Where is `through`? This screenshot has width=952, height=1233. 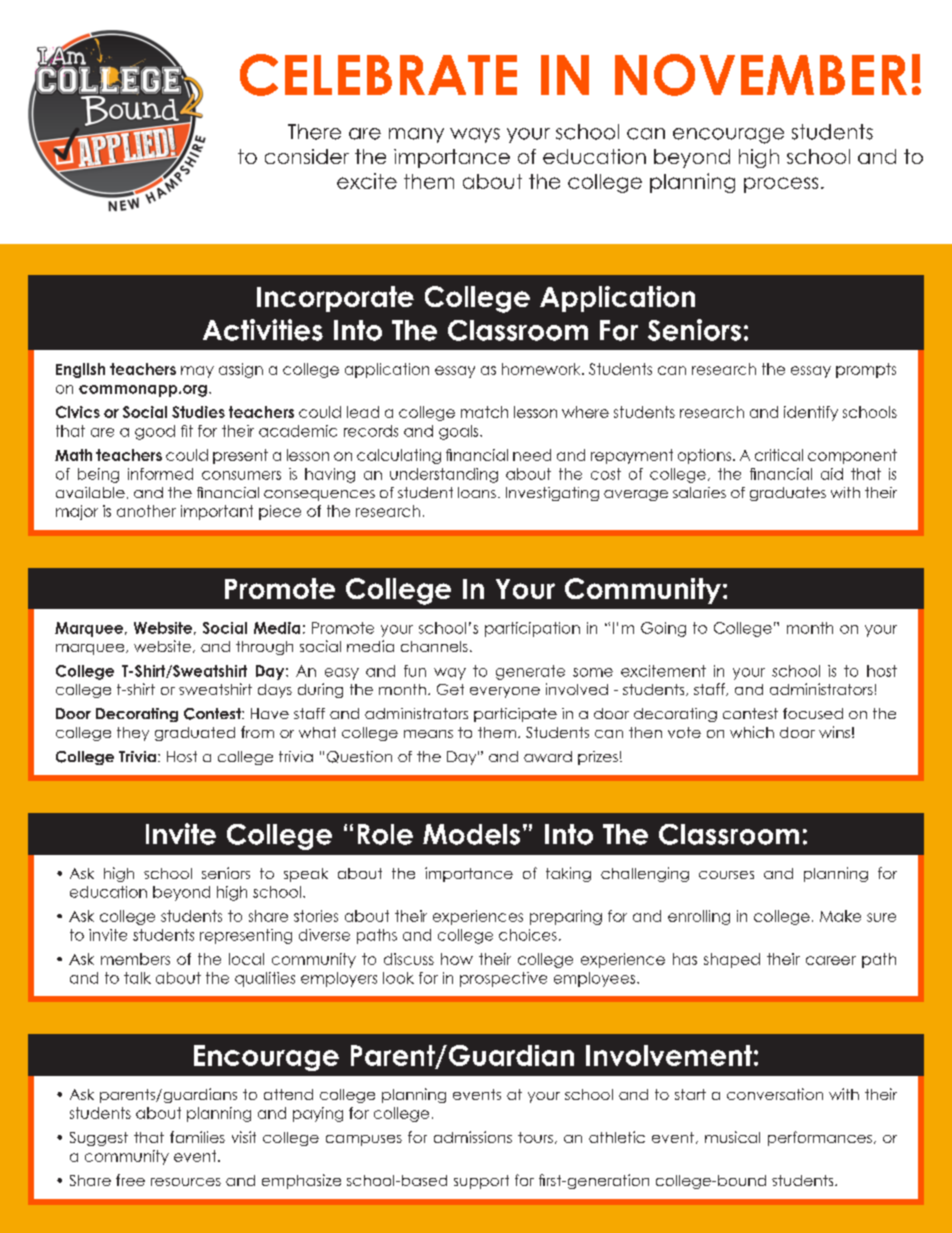
through is located at coordinates (264, 648).
